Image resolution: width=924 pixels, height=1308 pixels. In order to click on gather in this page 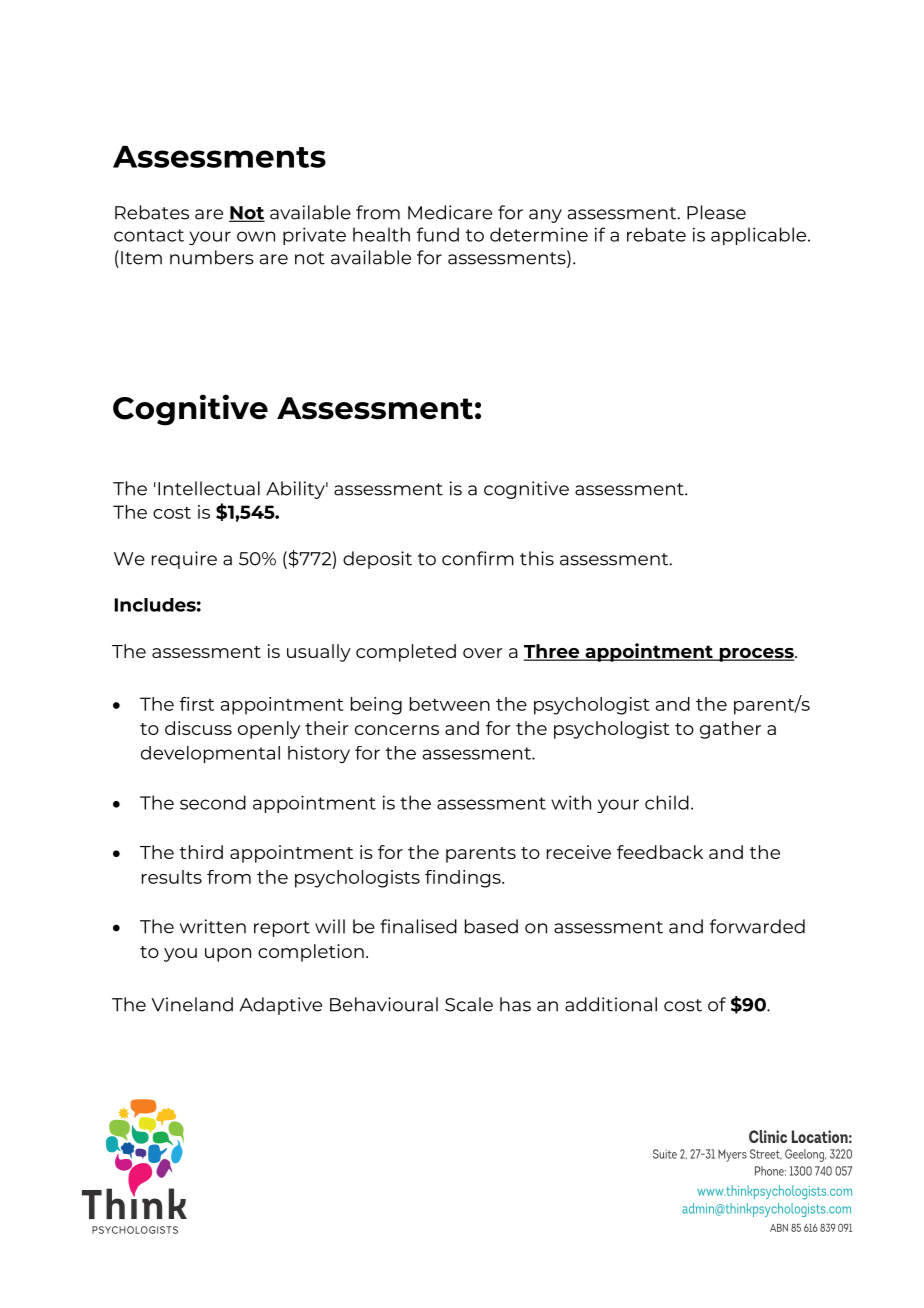, I will do `click(730, 730)`.
